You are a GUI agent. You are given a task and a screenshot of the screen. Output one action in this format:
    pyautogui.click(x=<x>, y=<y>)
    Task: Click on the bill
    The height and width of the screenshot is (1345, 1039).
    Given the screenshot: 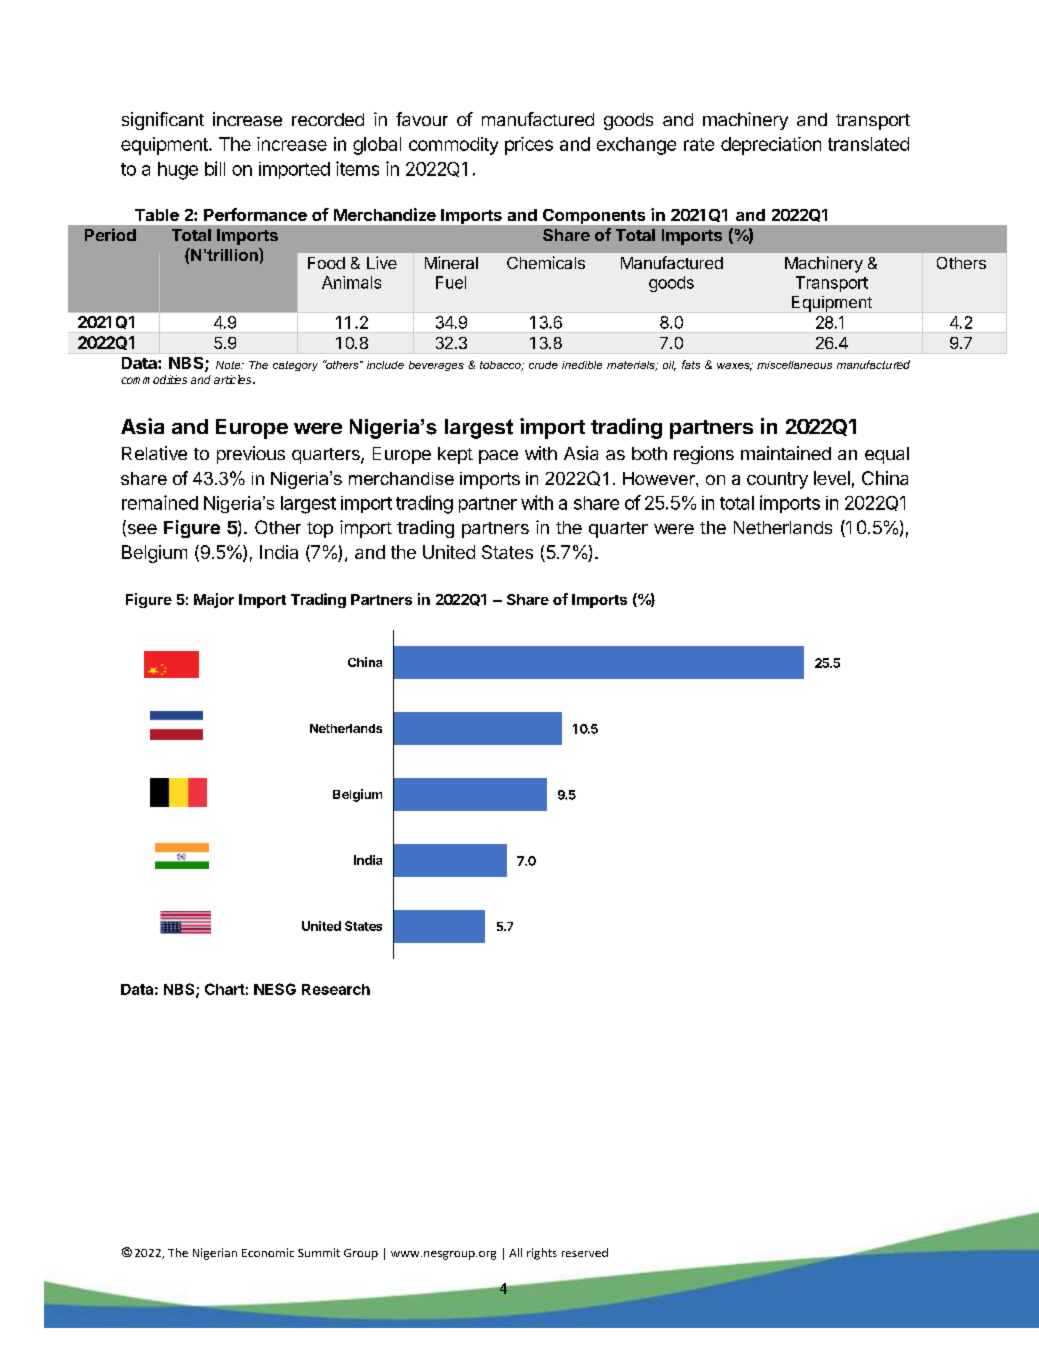 What is the action you would take?
    pyautogui.click(x=215, y=168)
